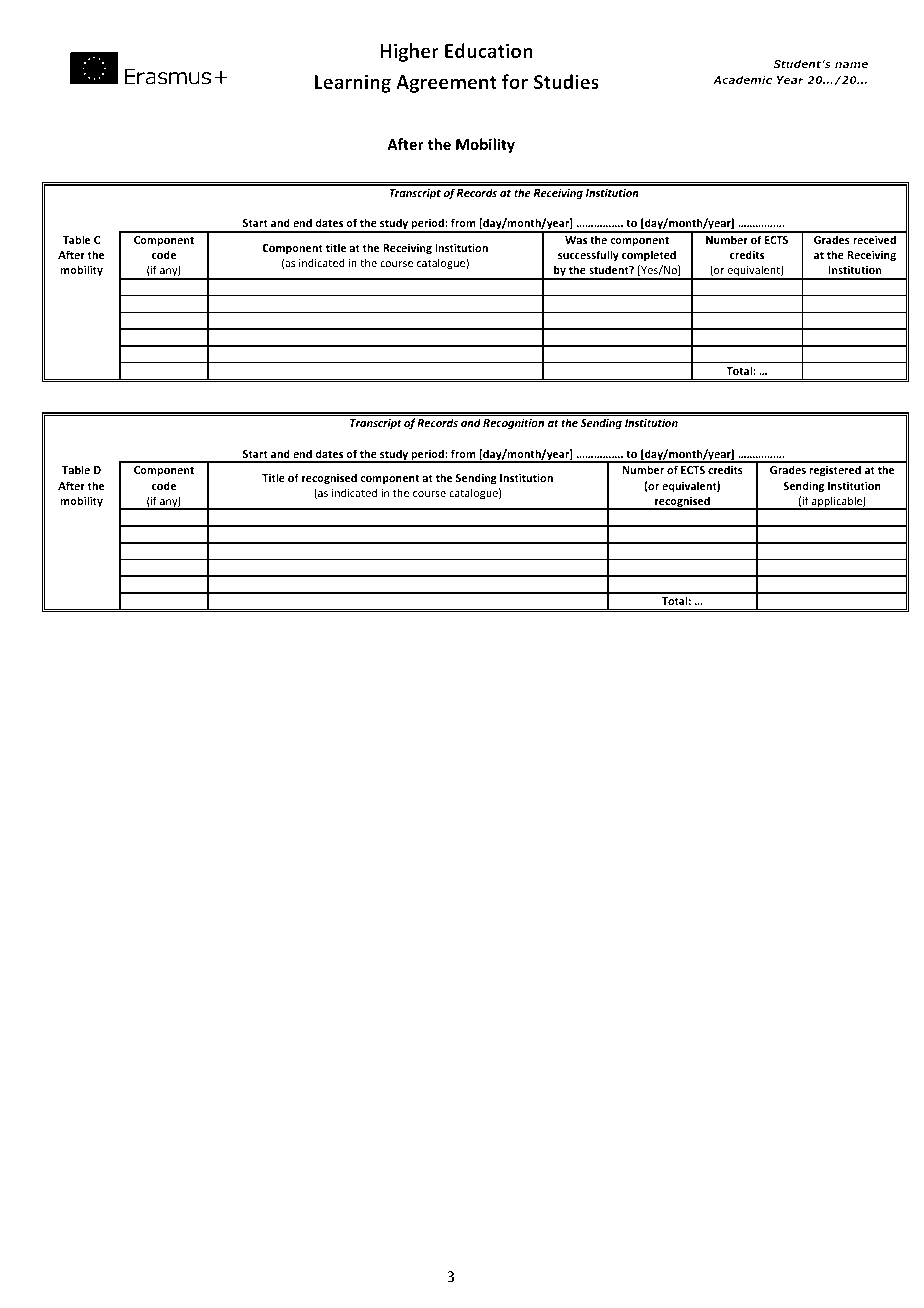 The width and height of the image is (924, 1308). I want to click on name, so click(851, 65).
